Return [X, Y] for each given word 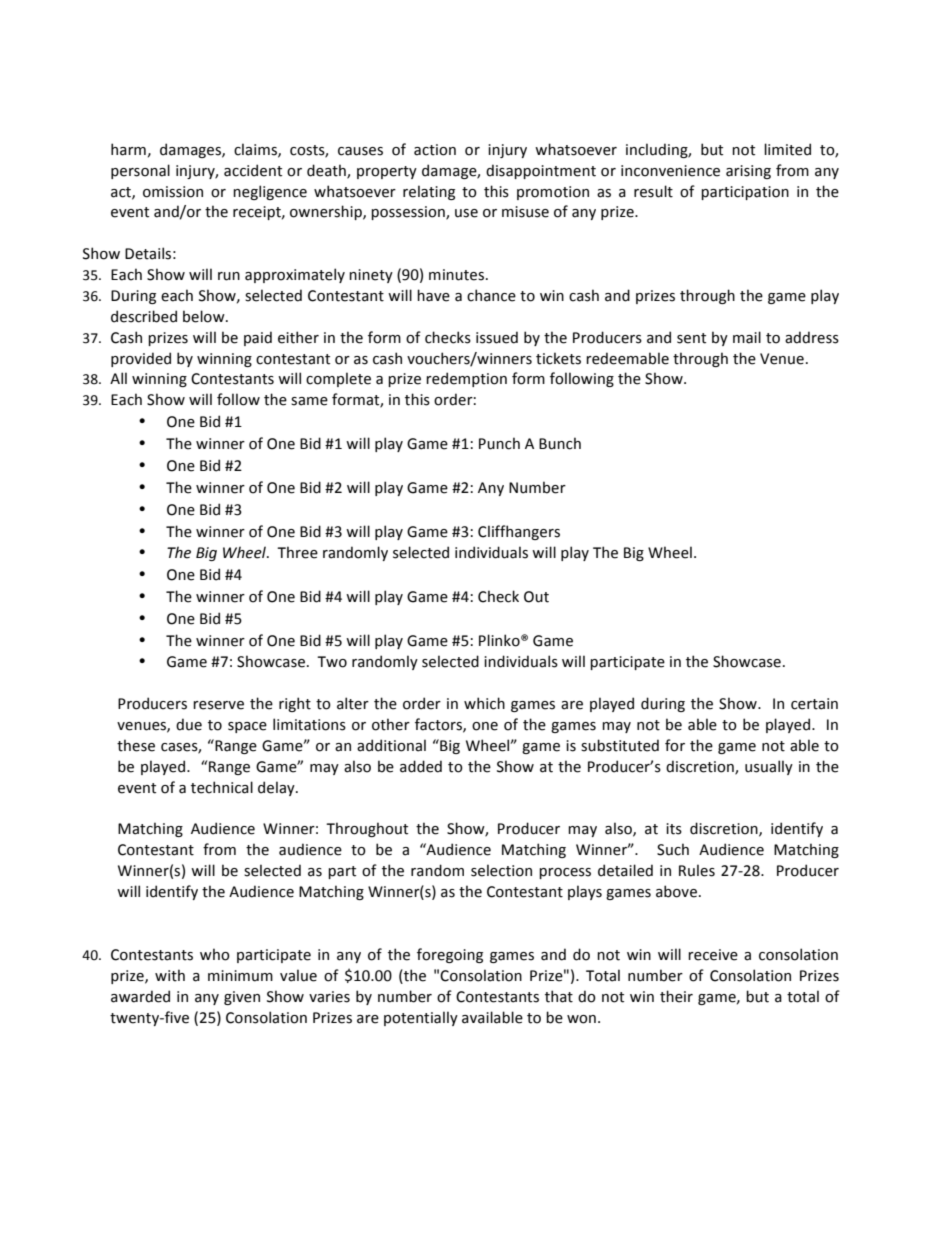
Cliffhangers [519, 532]
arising [748, 172]
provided [141, 359]
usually [769, 767]
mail [747, 337]
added [421, 766]
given [242, 998]
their [676, 996]
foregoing [450, 955]
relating [429, 192]
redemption [466, 379]
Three [297, 552]
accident [253, 170]
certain [814, 704]
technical [222, 787]
